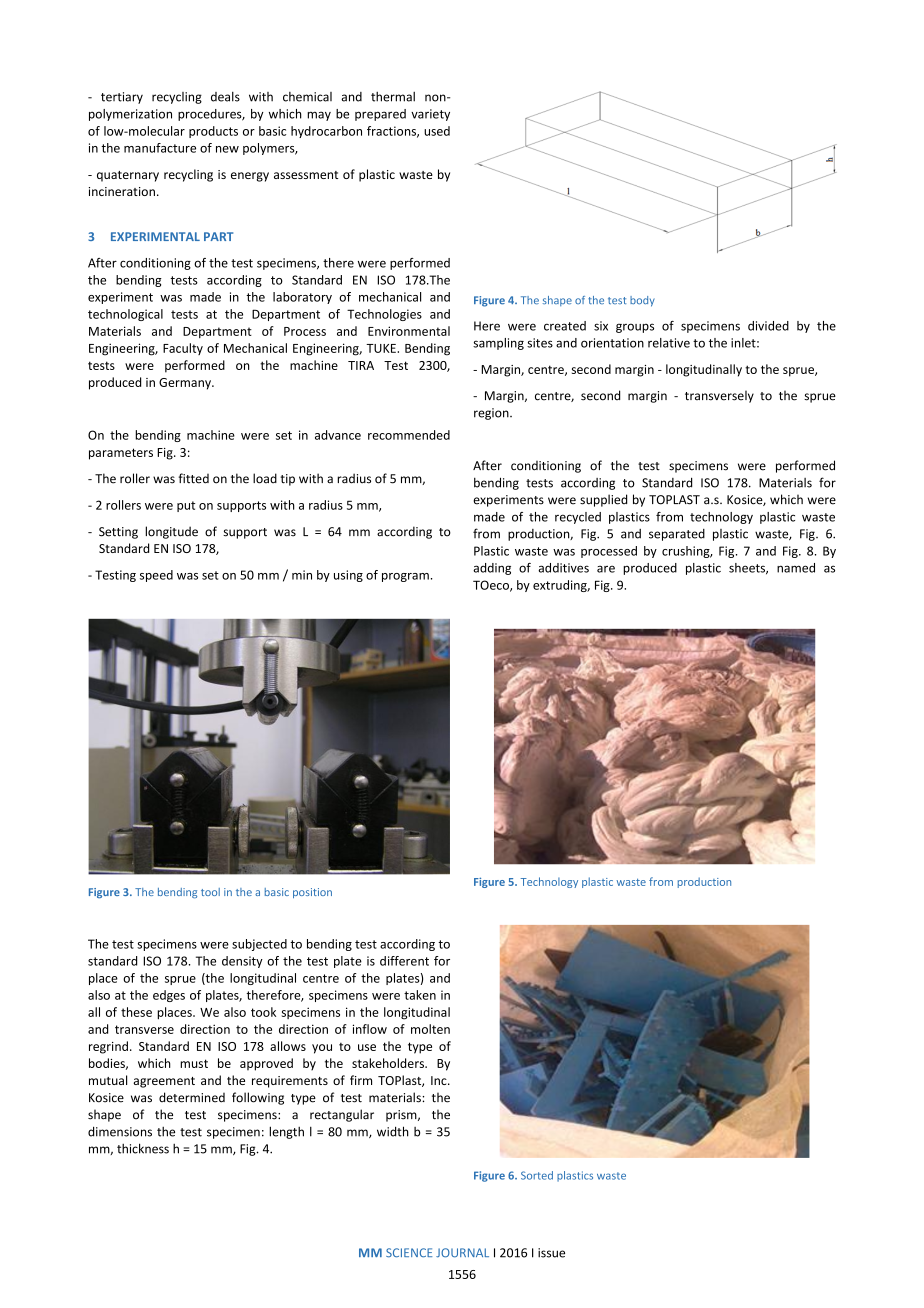 The image size is (924, 1308). I want to click on products, so click(213, 132).
